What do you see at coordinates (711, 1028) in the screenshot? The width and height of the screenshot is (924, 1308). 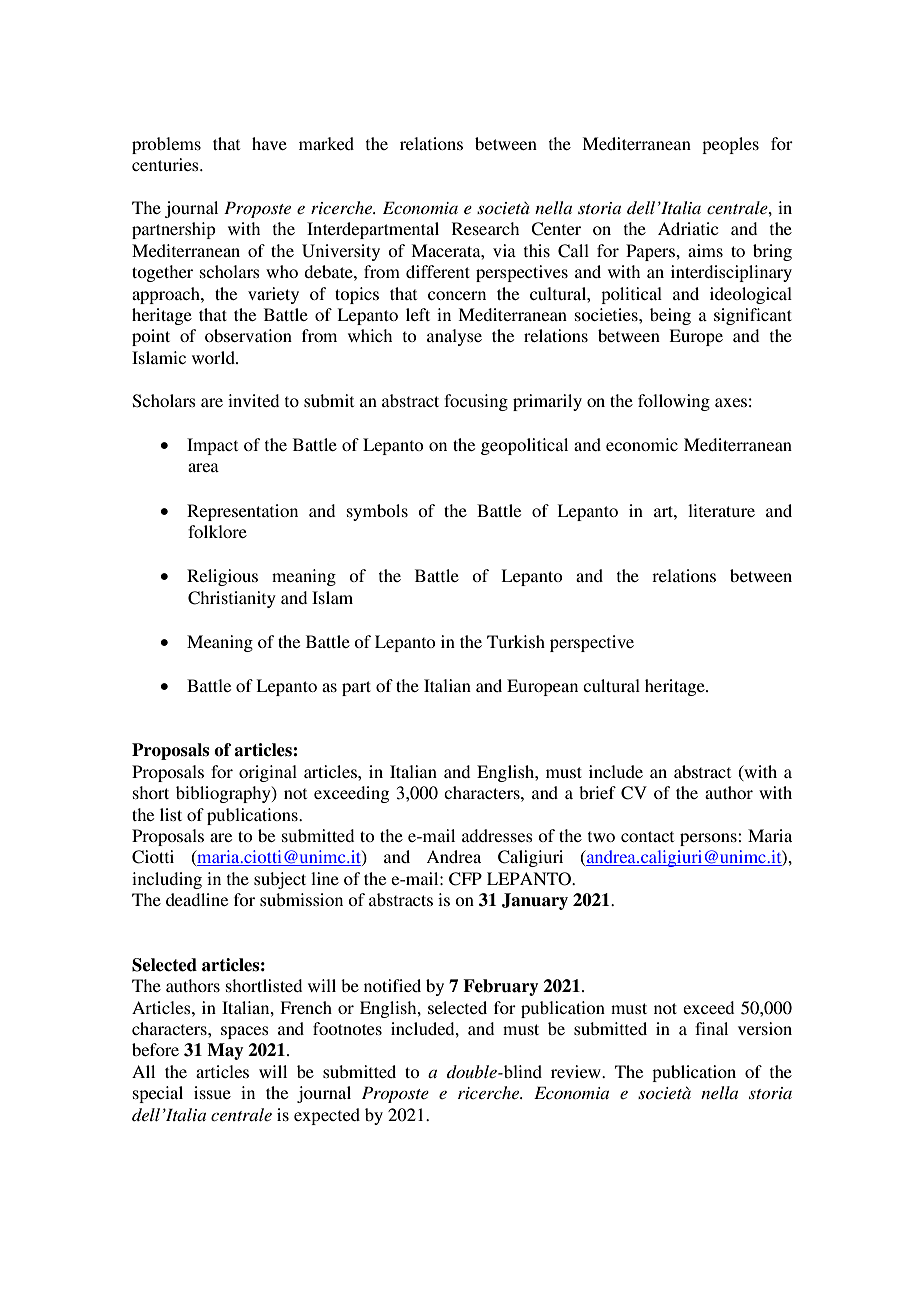 I see `final` at bounding box center [711, 1028].
